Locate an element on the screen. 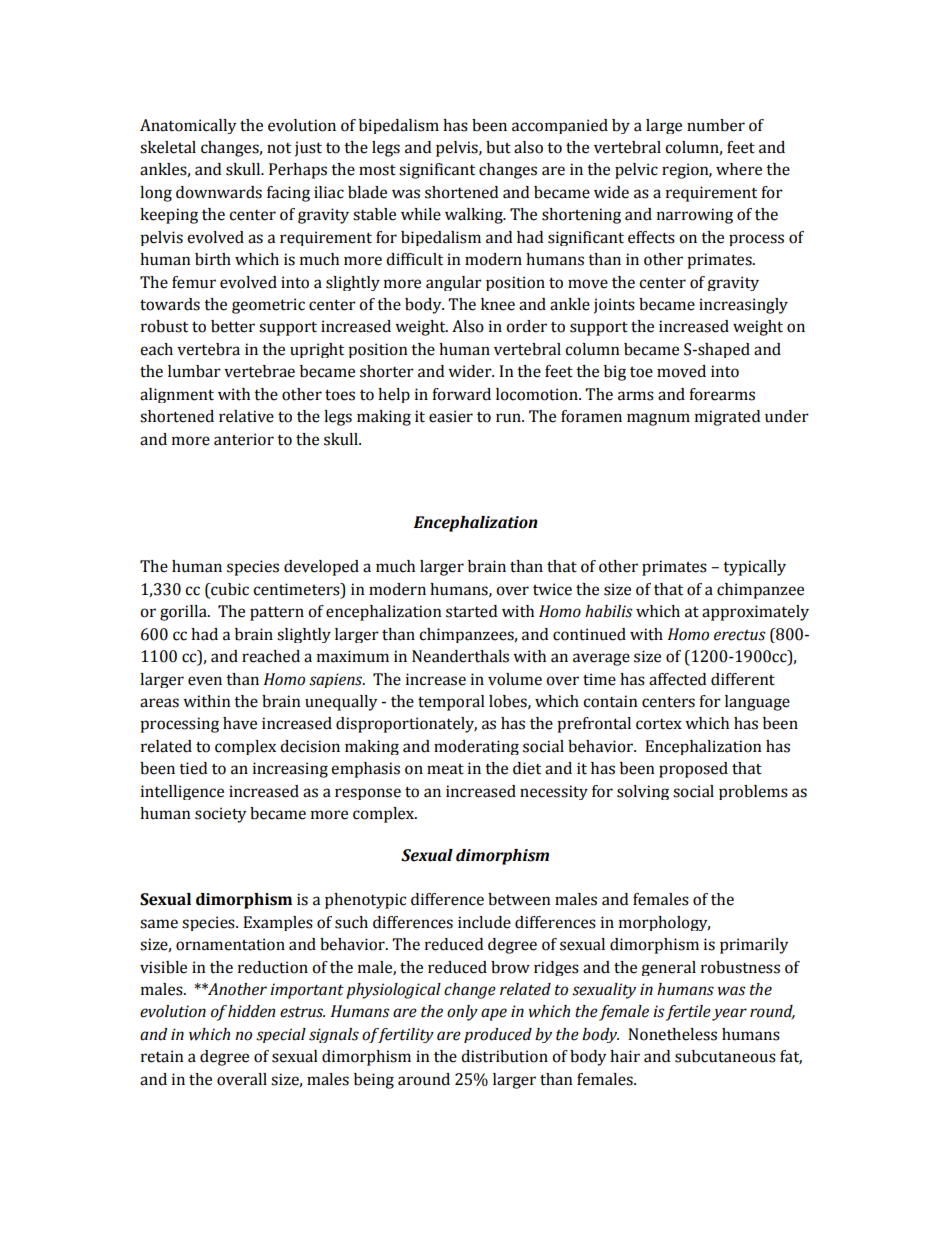  started is located at coordinates (471, 611).
